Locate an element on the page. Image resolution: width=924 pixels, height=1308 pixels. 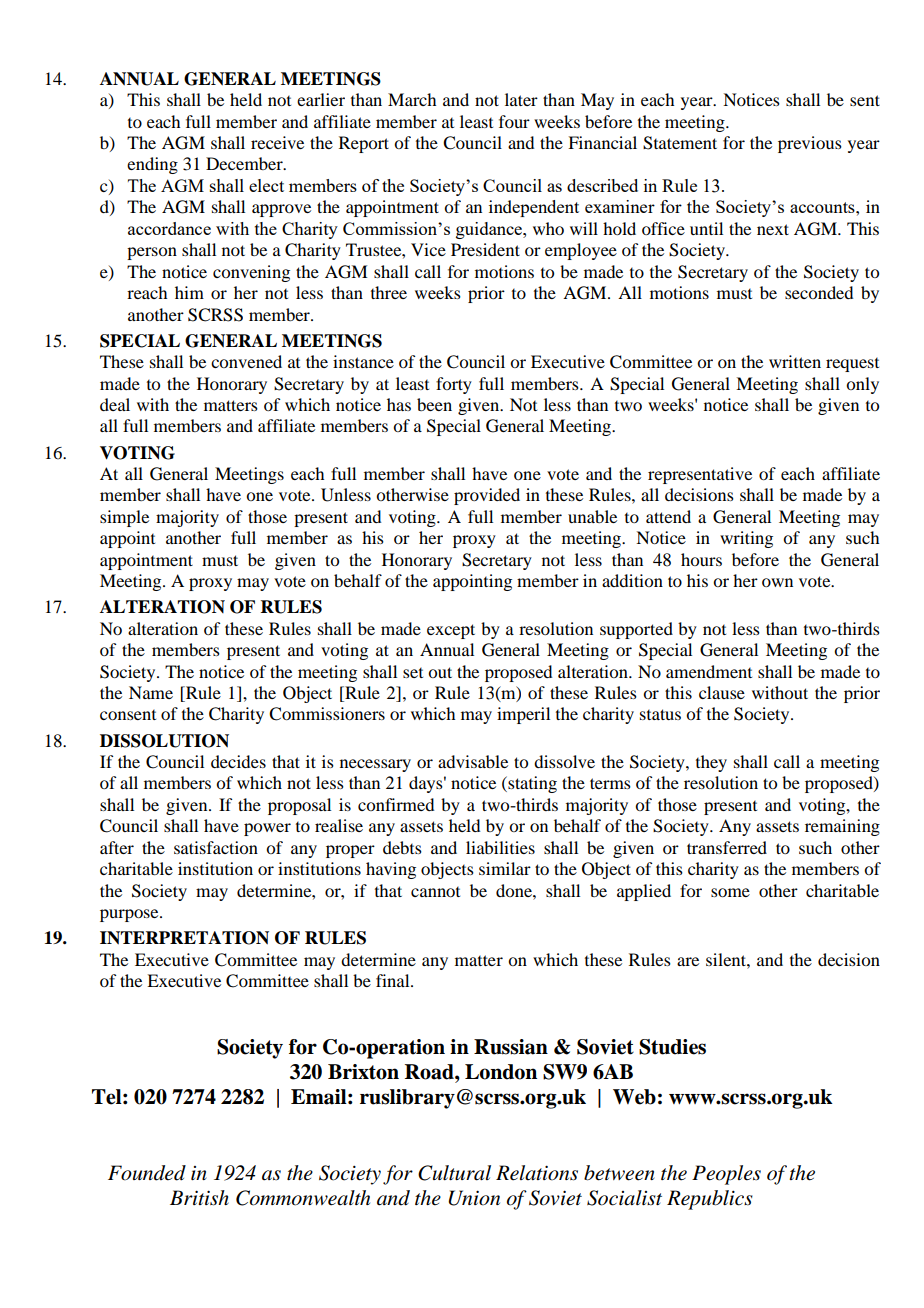
British is located at coordinates (199, 1198).
